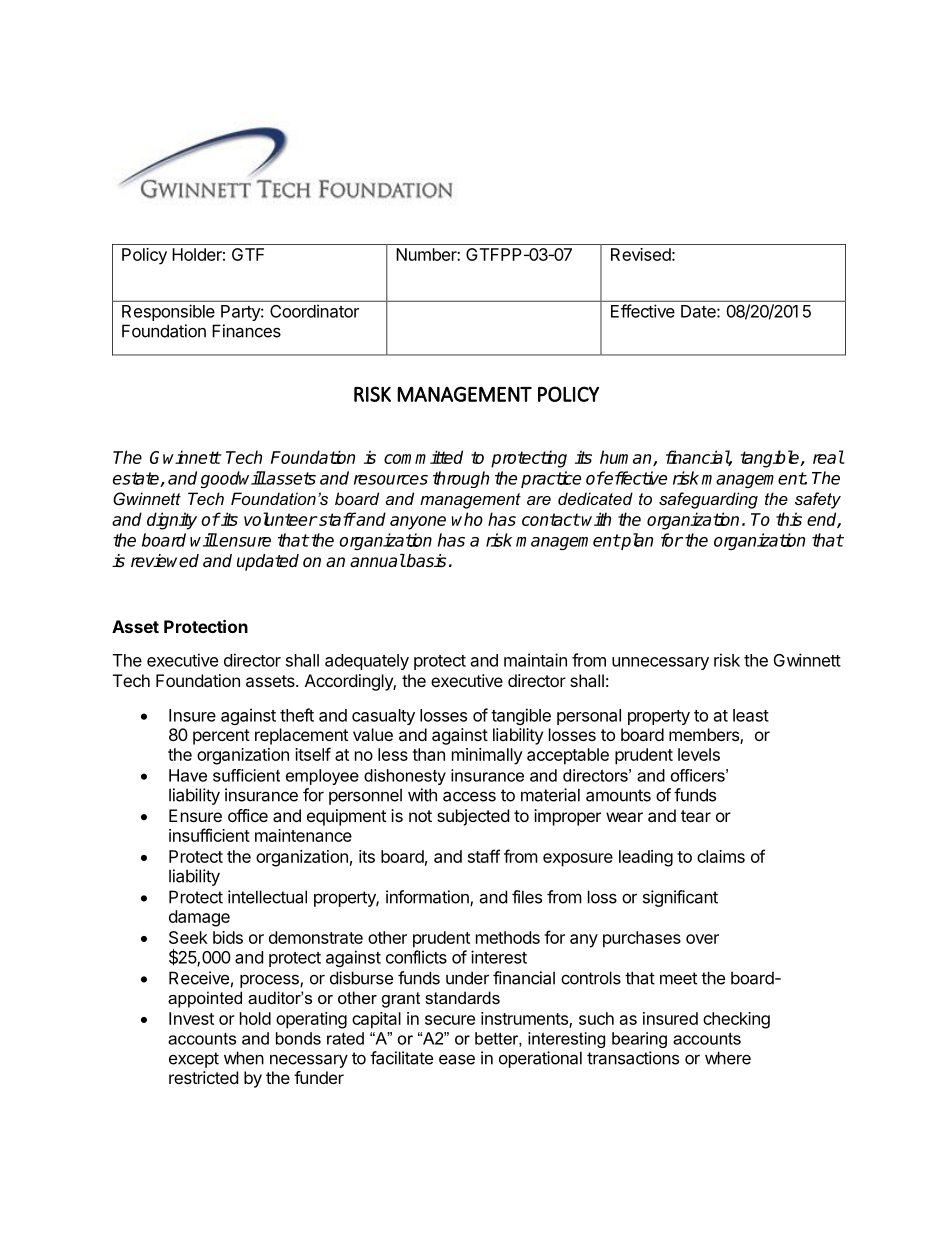  What do you see at coordinates (244, 1058) in the page?
I see `when` at bounding box center [244, 1058].
